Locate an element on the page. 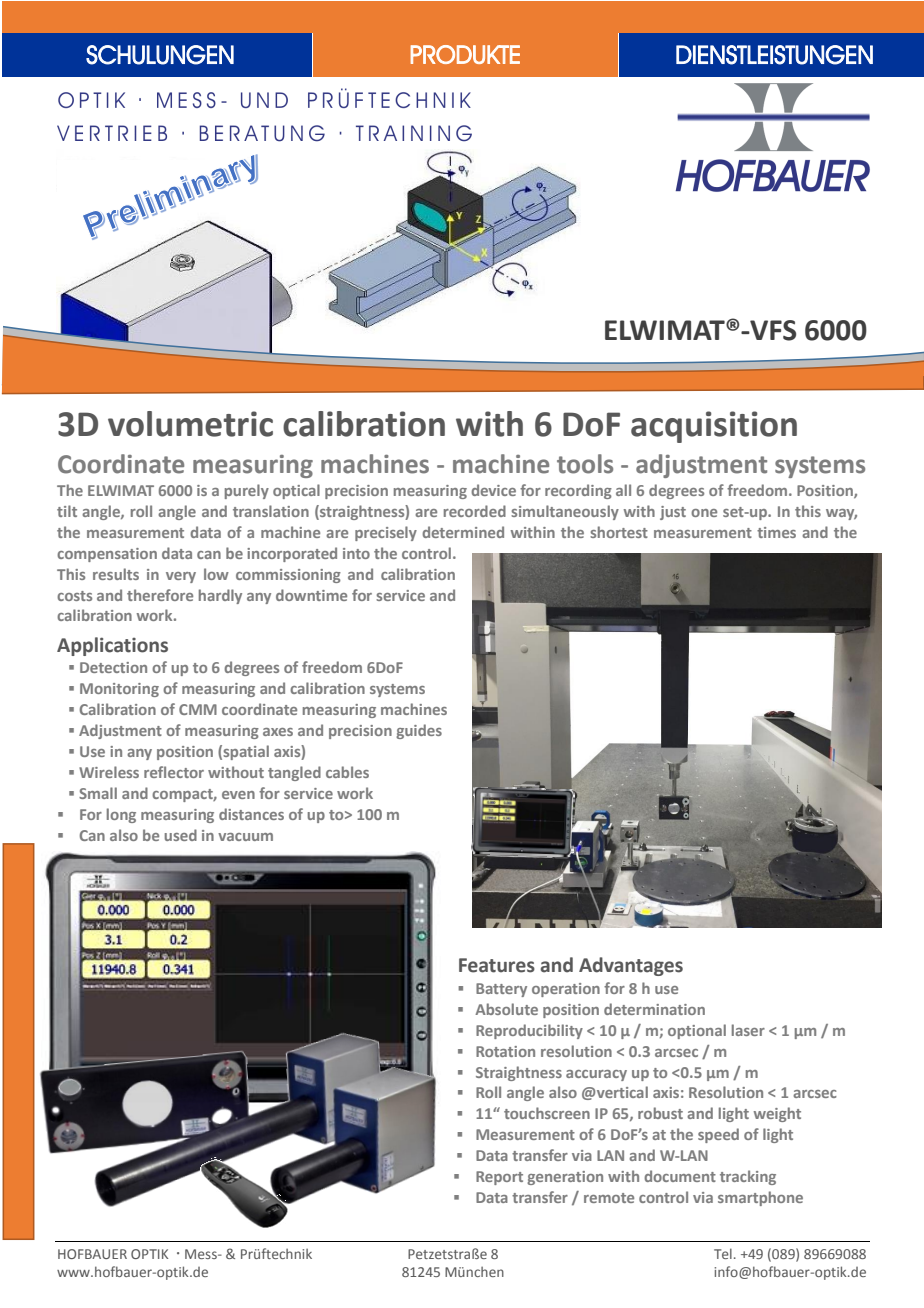 The width and height of the document is (924, 1308). generation is located at coordinates (565, 1178).
